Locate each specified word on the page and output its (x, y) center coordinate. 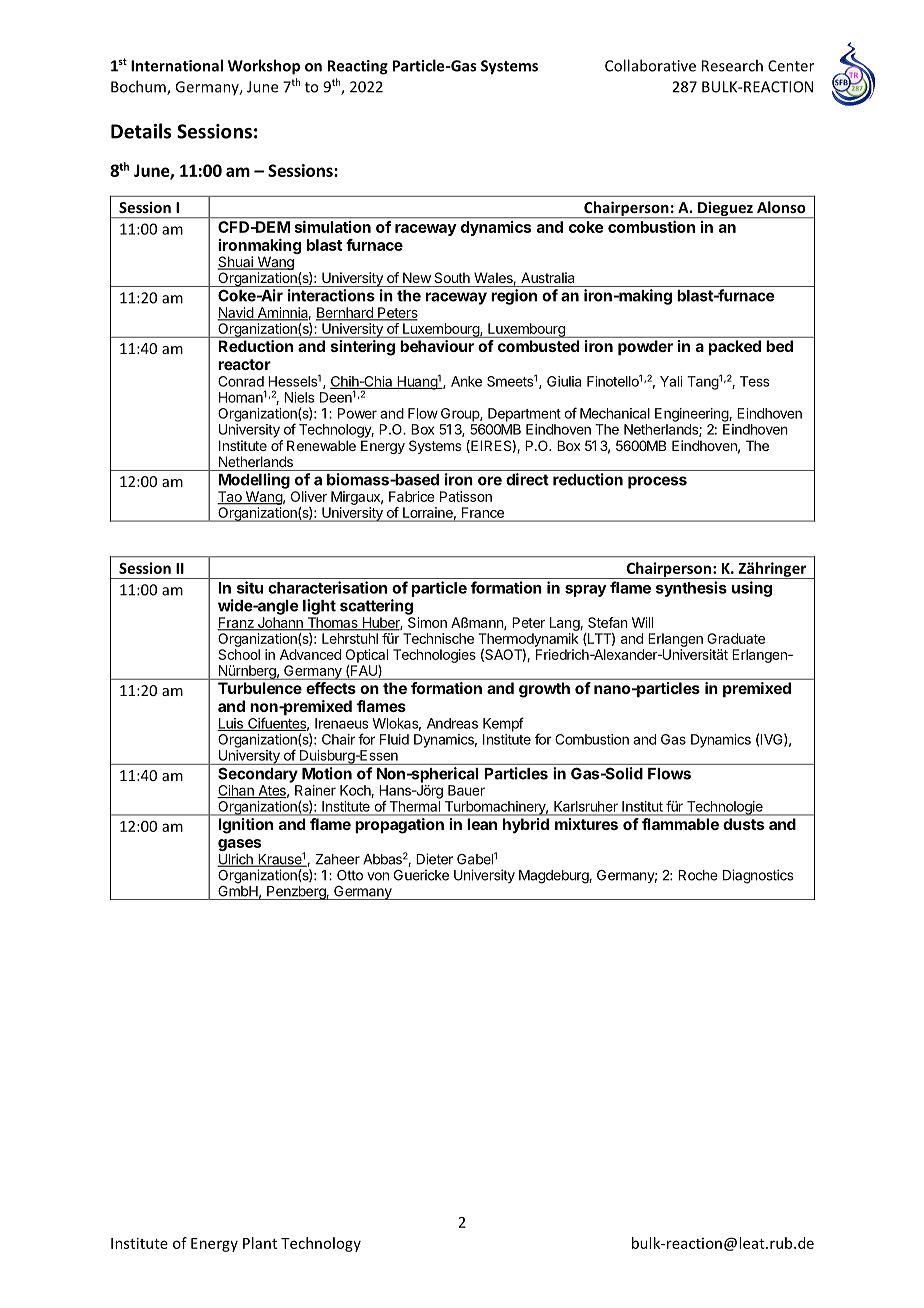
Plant (260, 1243)
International (177, 65)
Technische (438, 638)
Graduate (736, 638)
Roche (698, 875)
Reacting (358, 67)
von (378, 876)
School (239, 654)
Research (732, 65)
